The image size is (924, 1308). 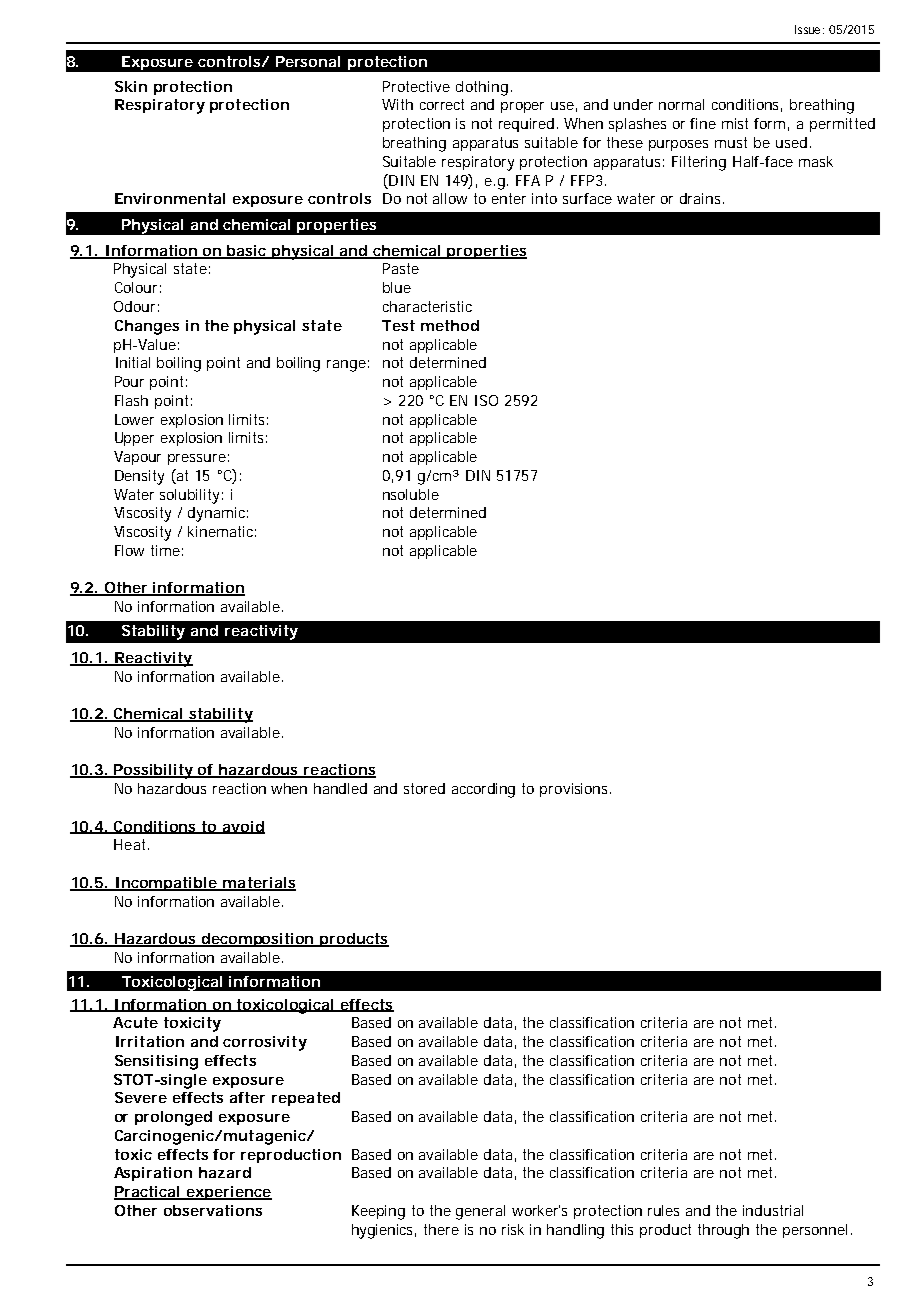 What do you see at coordinates (486, 400) in the screenshot?
I see `ISO` at bounding box center [486, 400].
